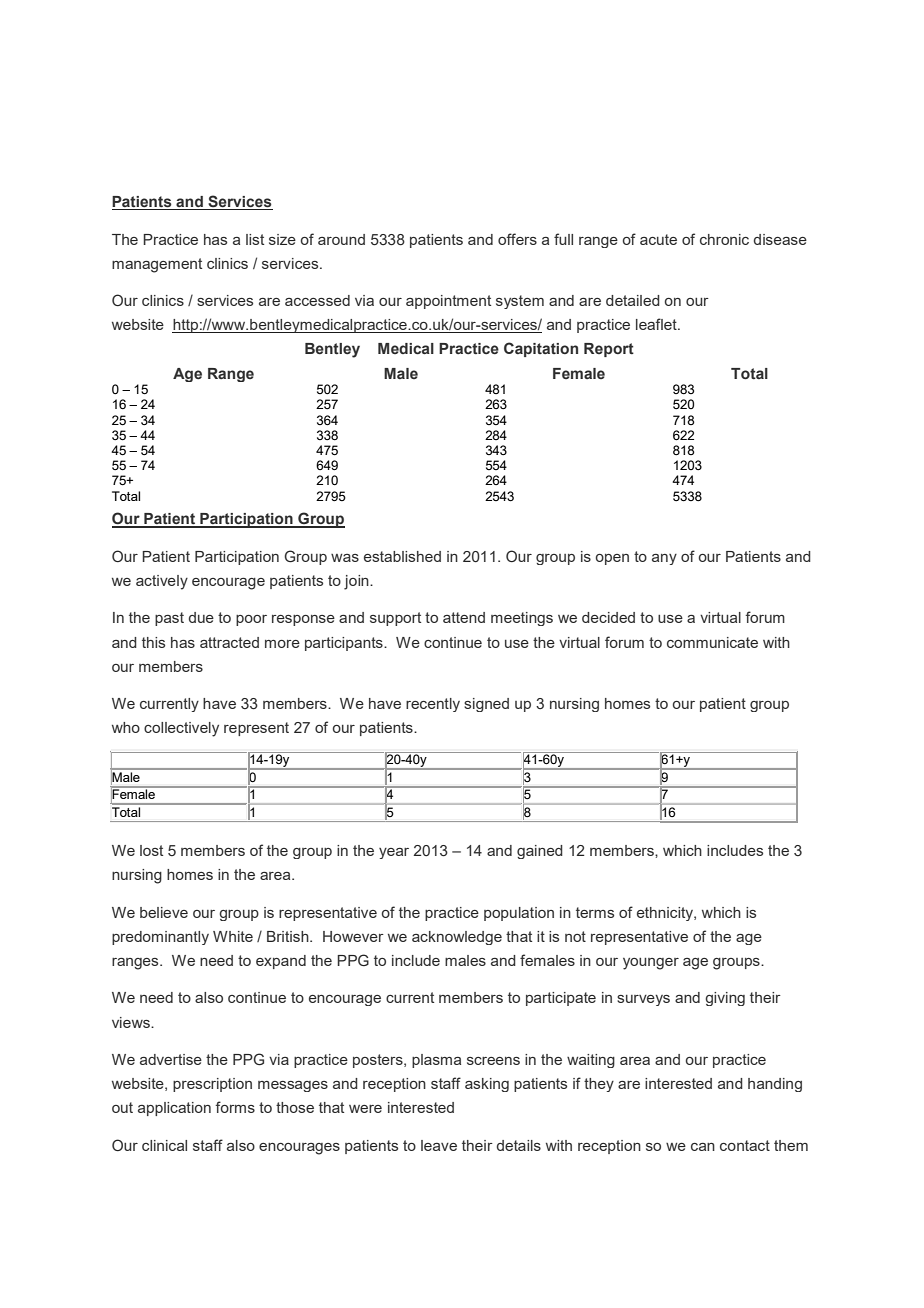 Image resolution: width=924 pixels, height=1308 pixels. Describe the element at coordinates (164, 912) in the image. I see `believe` at that location.
